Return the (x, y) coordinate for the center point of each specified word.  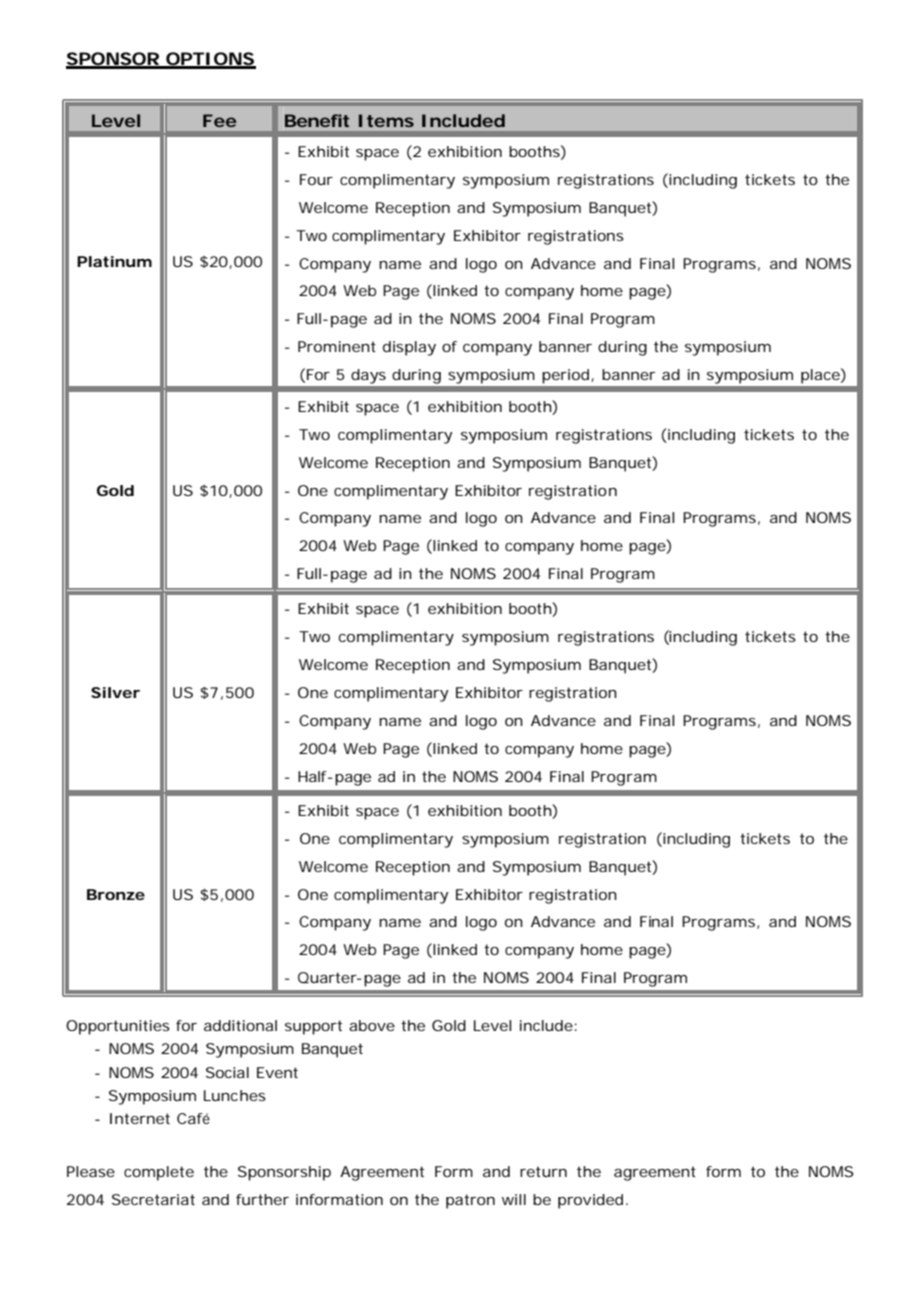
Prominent (337, 346)
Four (316, 179)
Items (386, 120)
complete (159, 1173)
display (409, 348)
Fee (220, 120)
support (313, 1027)
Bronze (116, 894)
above (372, 1025)
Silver (115, 692)
